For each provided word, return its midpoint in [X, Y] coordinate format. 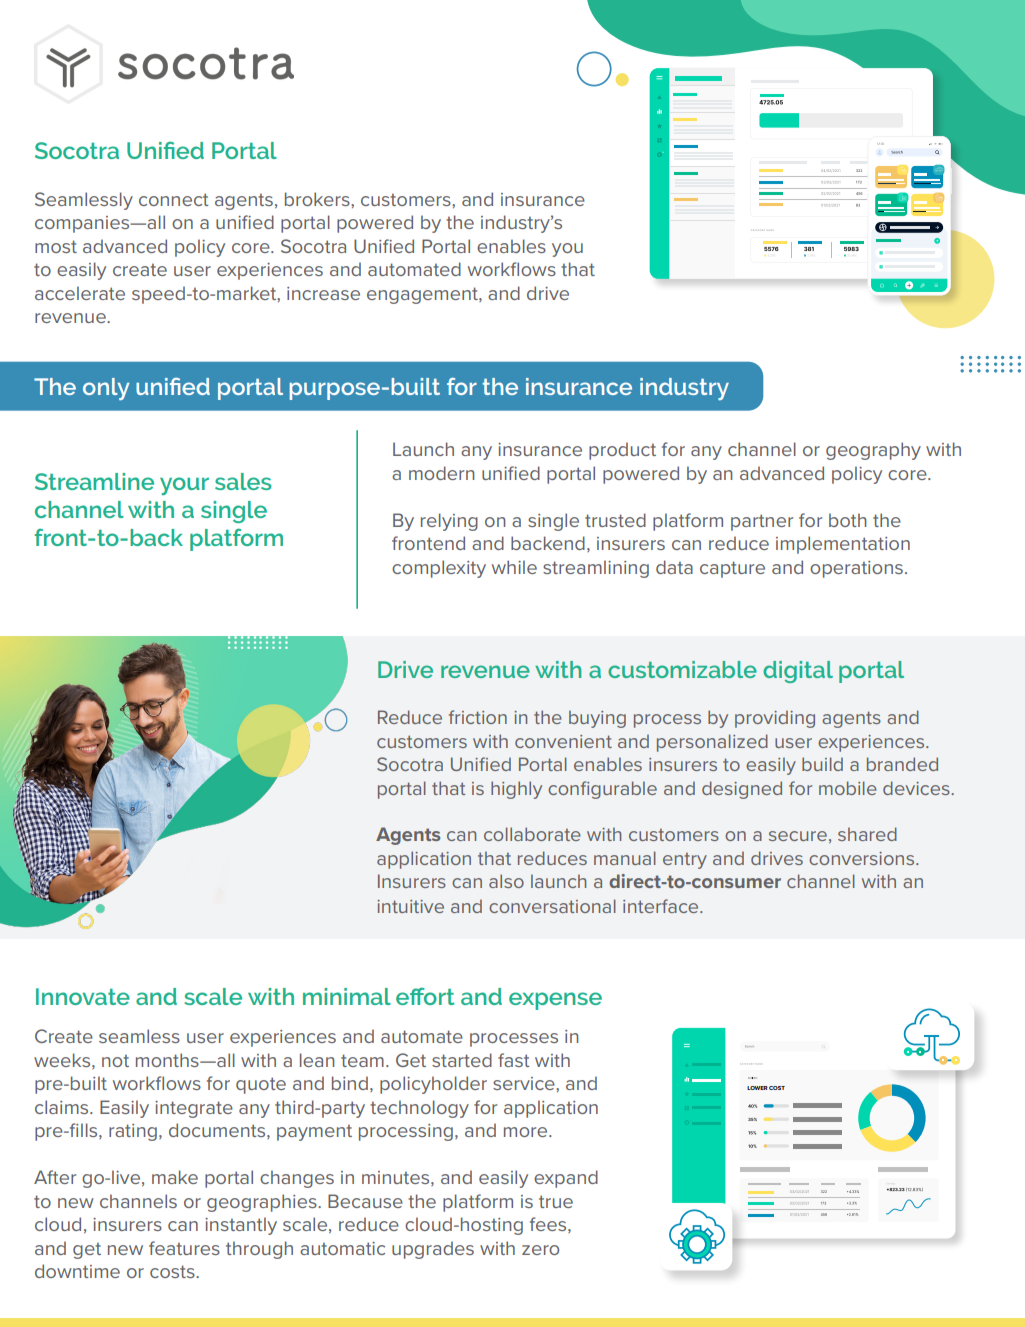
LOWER [757, 1088]
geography [873, 451]
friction [478, 717]
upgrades [433, 1250]
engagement [423, 295]
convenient [563, 741]
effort [425, 996]
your [184, 486]
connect [174, 199]
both [848, 520]
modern [441, 473]
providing [775, 719]
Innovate [83, 996]
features [184, 1248]
